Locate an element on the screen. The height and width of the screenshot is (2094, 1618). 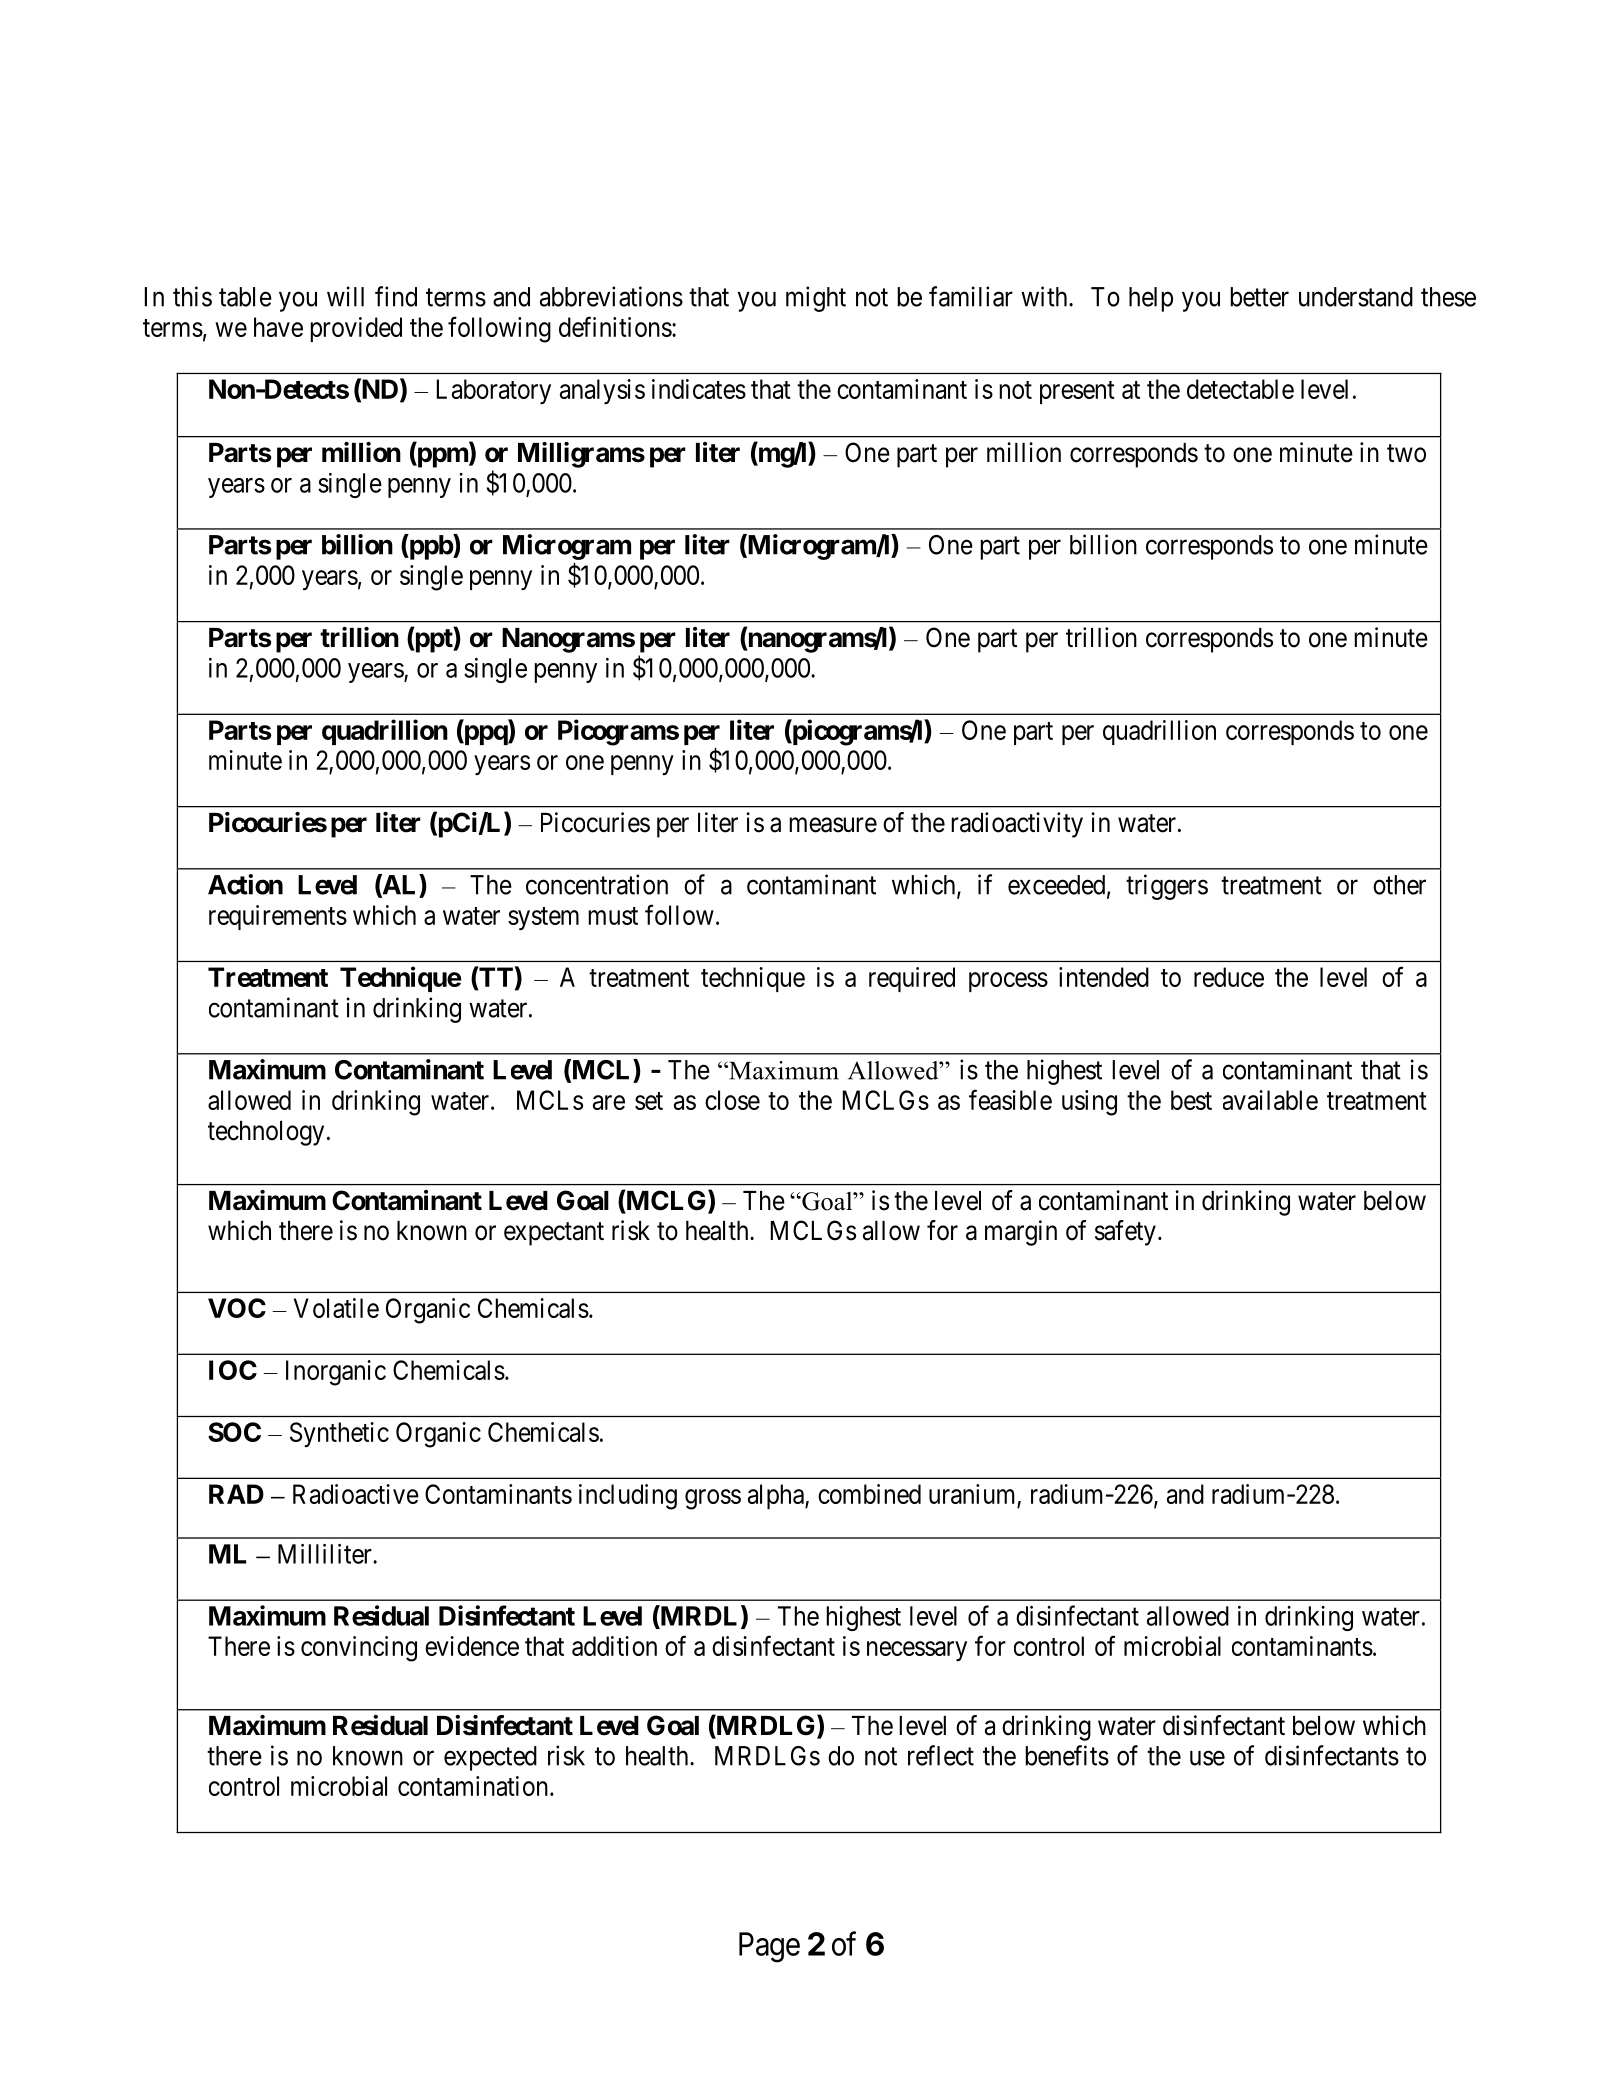
might is located at coordinates (816, 299).
